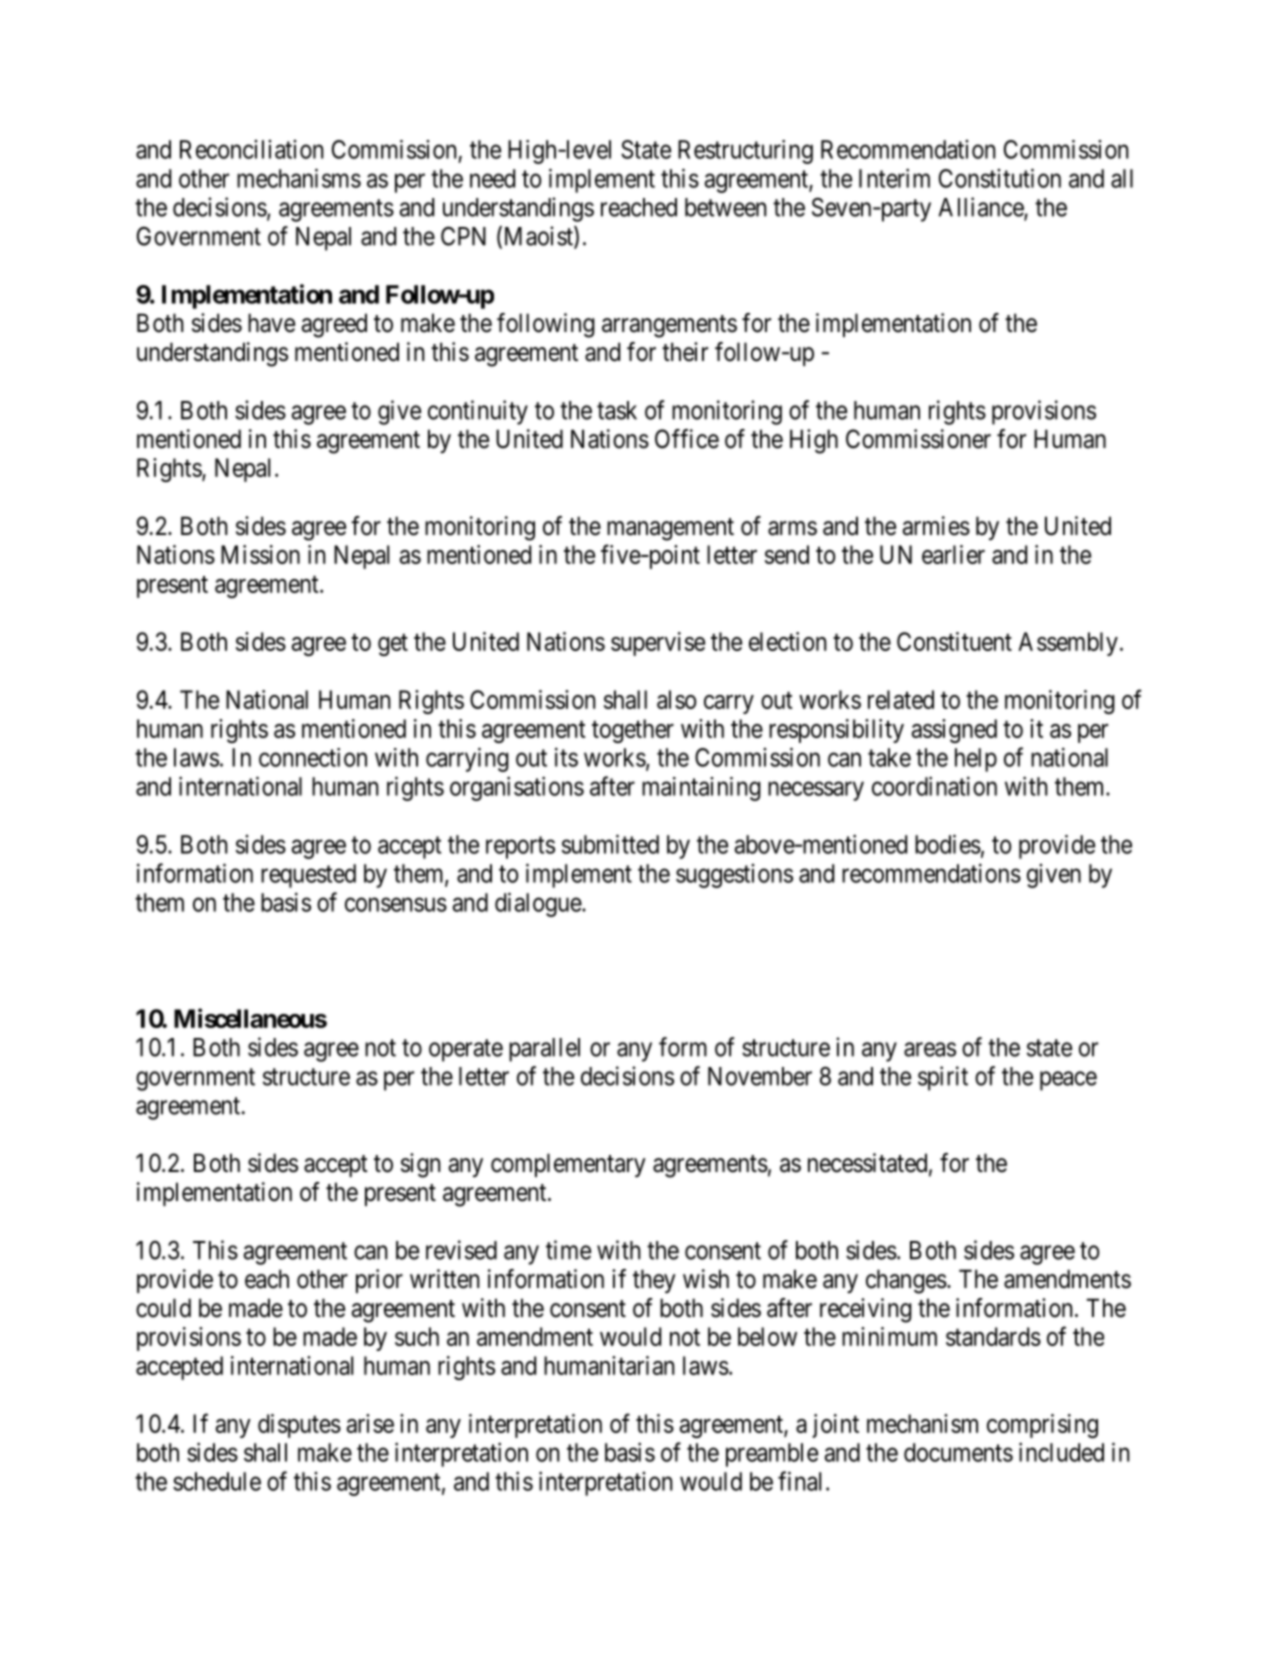 This screenshot has height=1656, width=1279. I want to click on preamble, so click(772, 1455).
